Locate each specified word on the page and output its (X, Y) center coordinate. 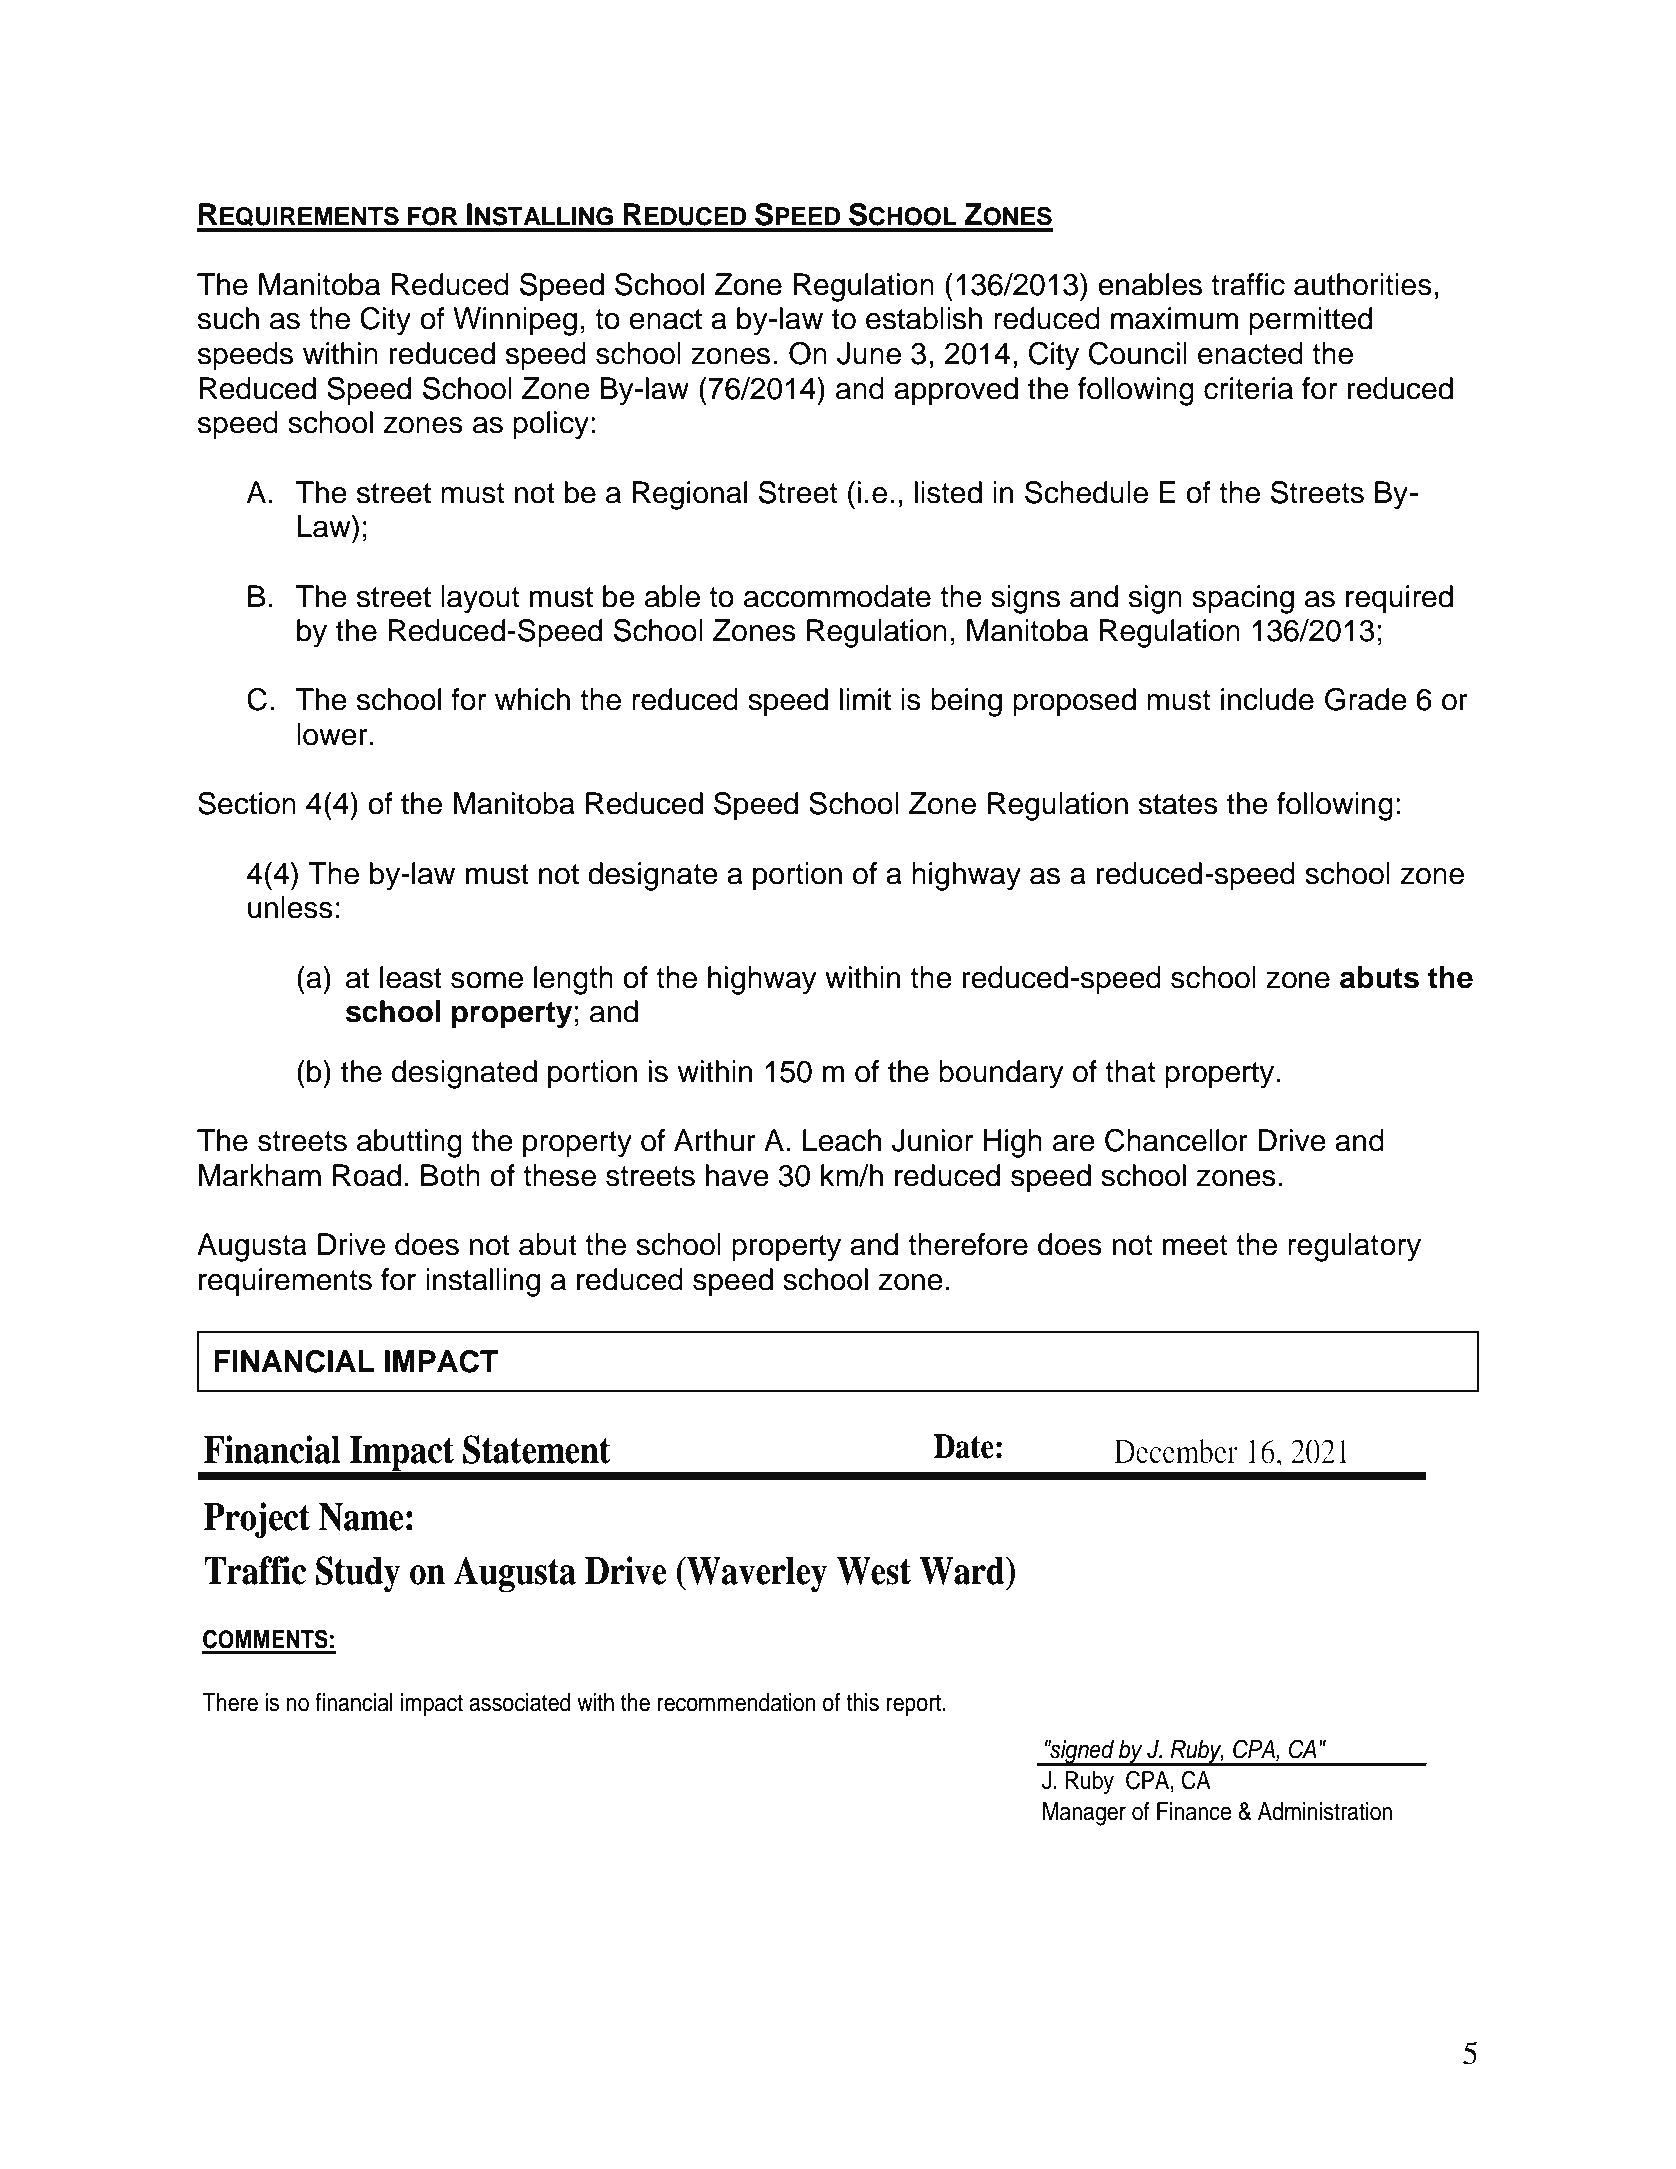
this (862, 1702)
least (411, 977)
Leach (842, 1140)
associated (519, 1702)
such (228, 318)
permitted (1310, 321)
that (1130, 1071)
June (869, 353)
